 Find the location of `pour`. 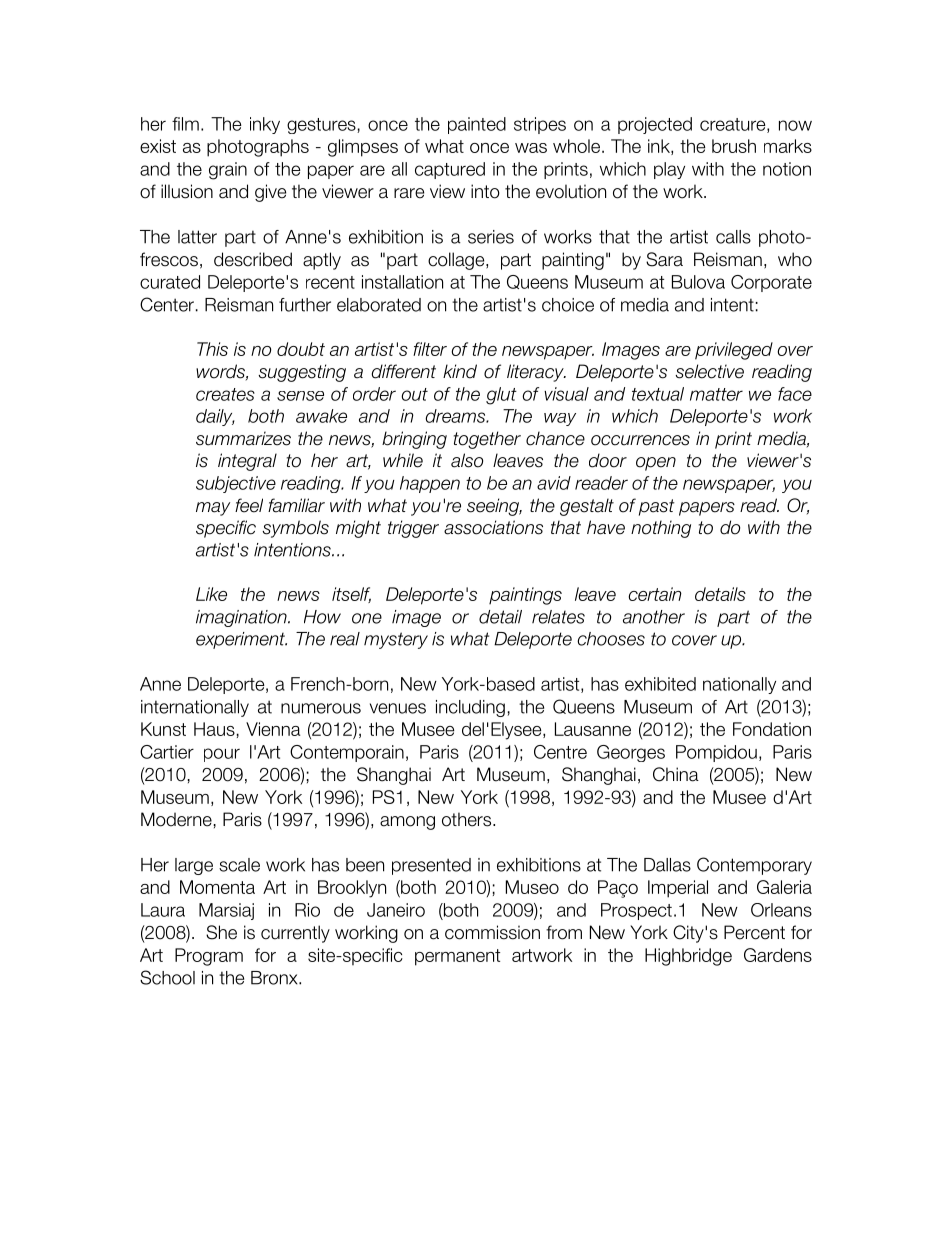

pour is located at coordinates (222, 755).
